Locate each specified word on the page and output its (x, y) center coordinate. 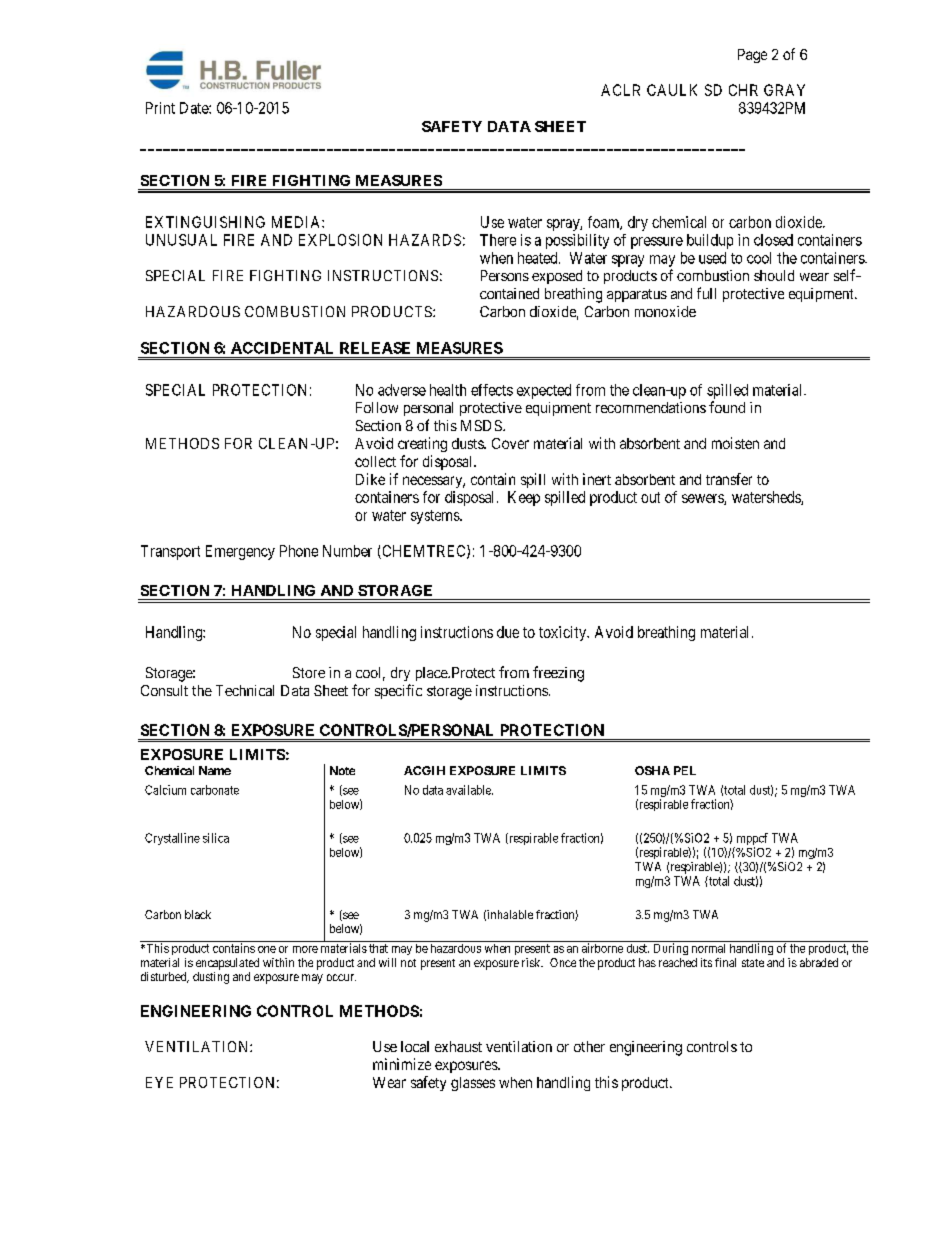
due (508, 632)
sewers (703, 499)
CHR (743, 90)
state (753, 963)
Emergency (240, 552)
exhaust (458, 1046)
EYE (159, 1082)
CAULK (672, 90)
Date (195, 108)
